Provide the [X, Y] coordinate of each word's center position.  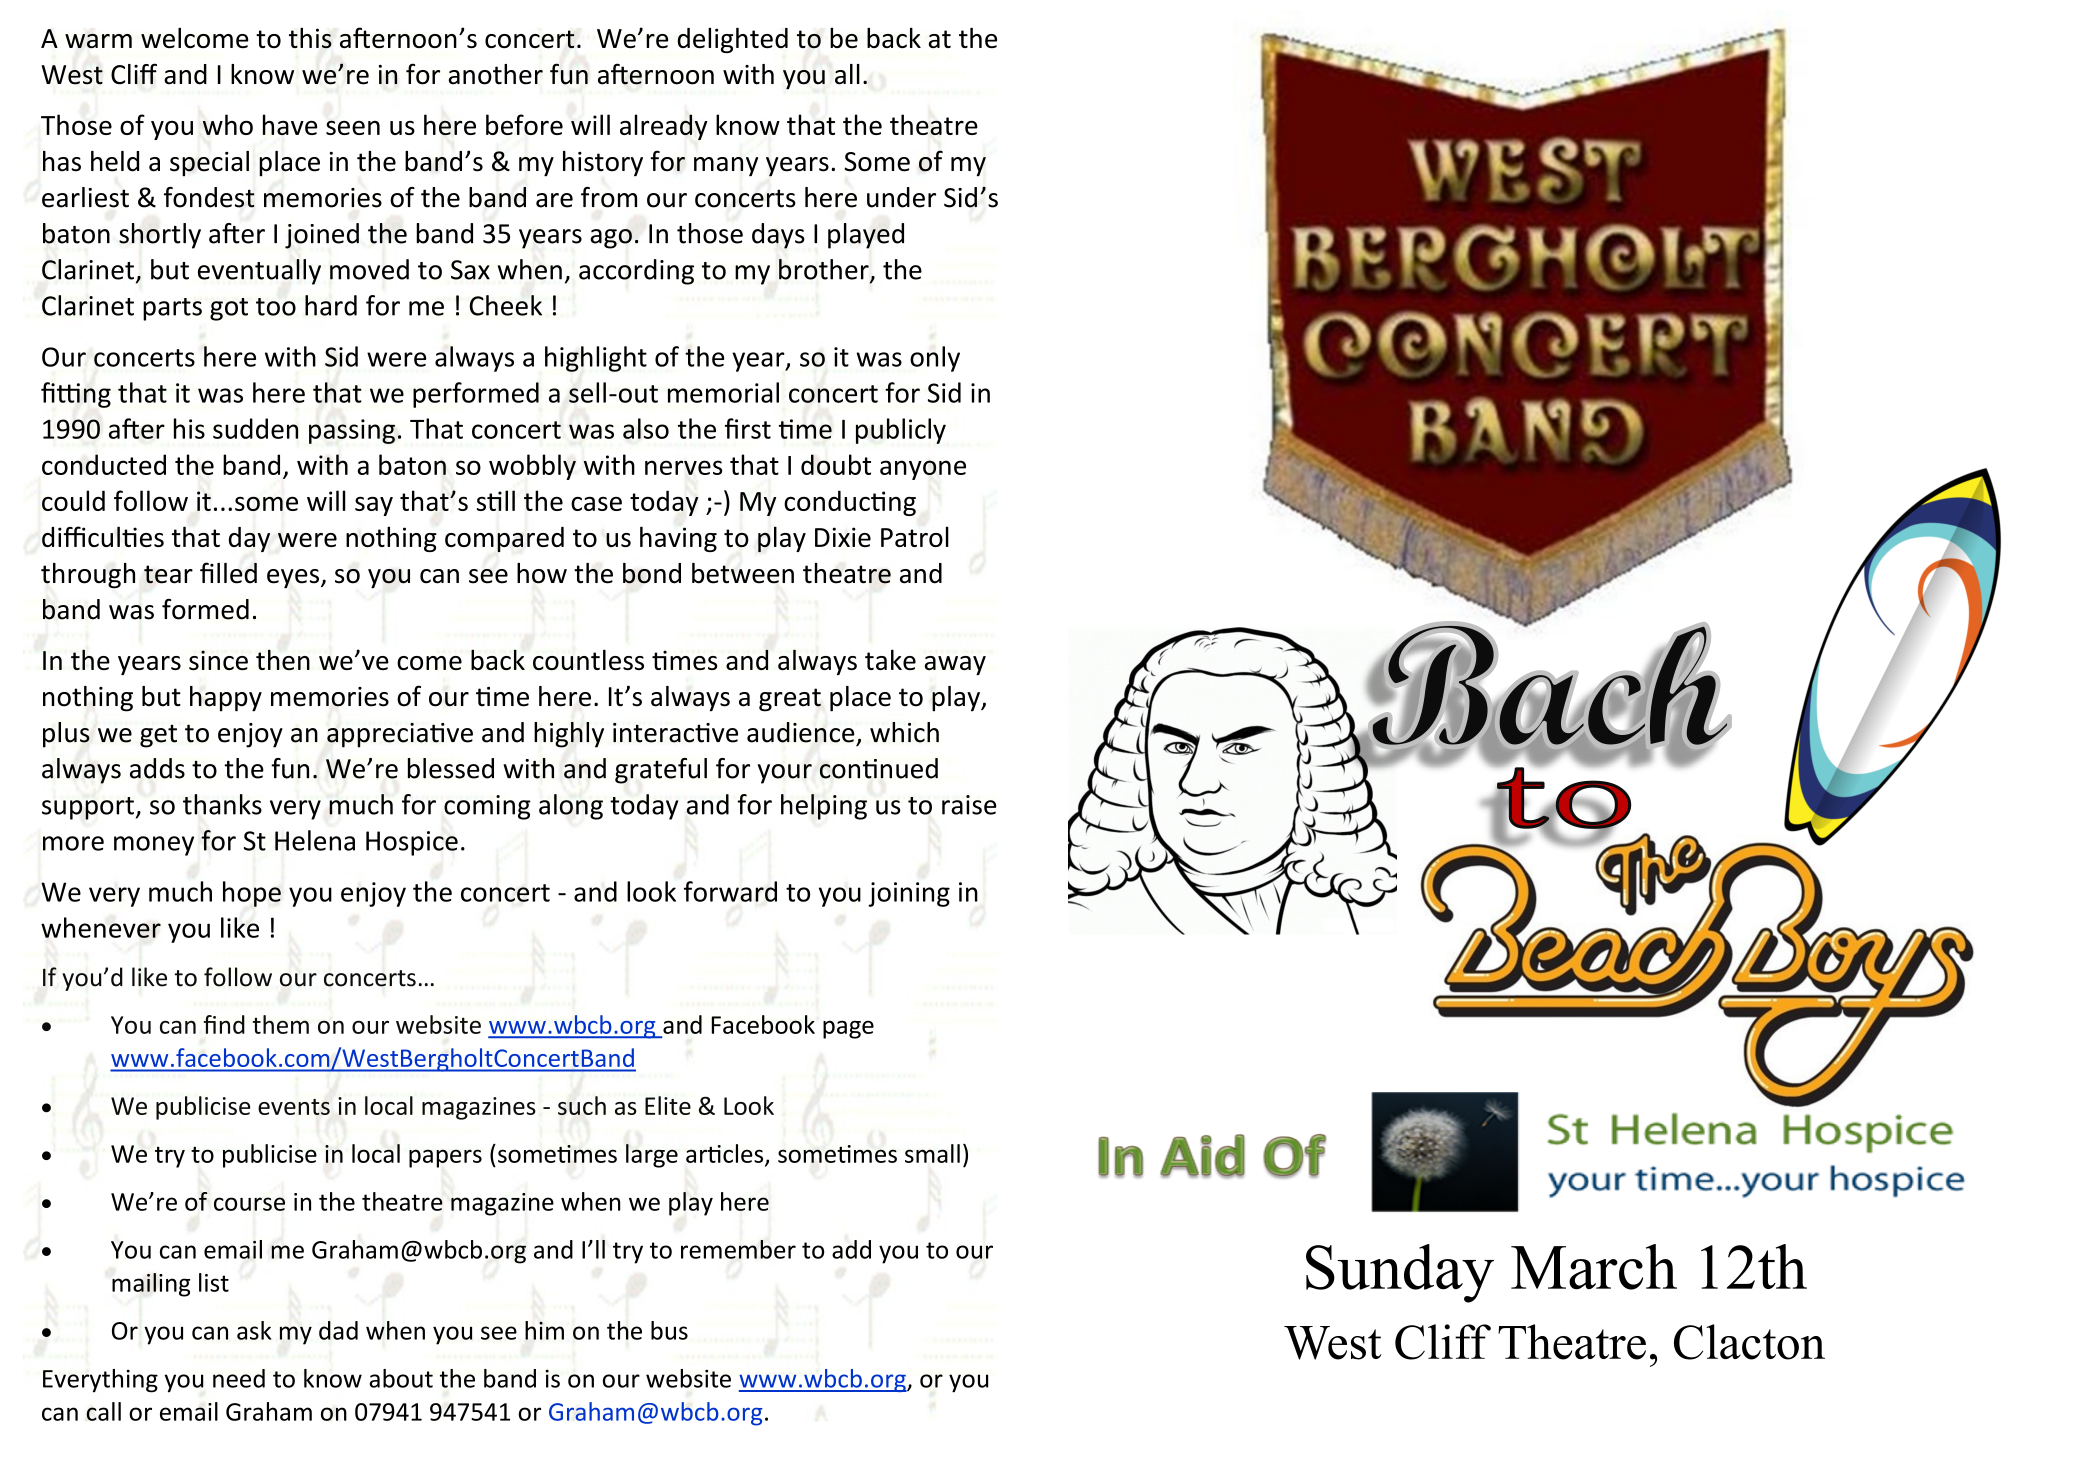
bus [669, 1330]
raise [969, 805]
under [901, 197]
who [228, 124]
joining [909, 894]
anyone [923, 470]
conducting [850, 503]
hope [252, 894]
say [374, 506]
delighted [732, 40]
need [239, 1378]
